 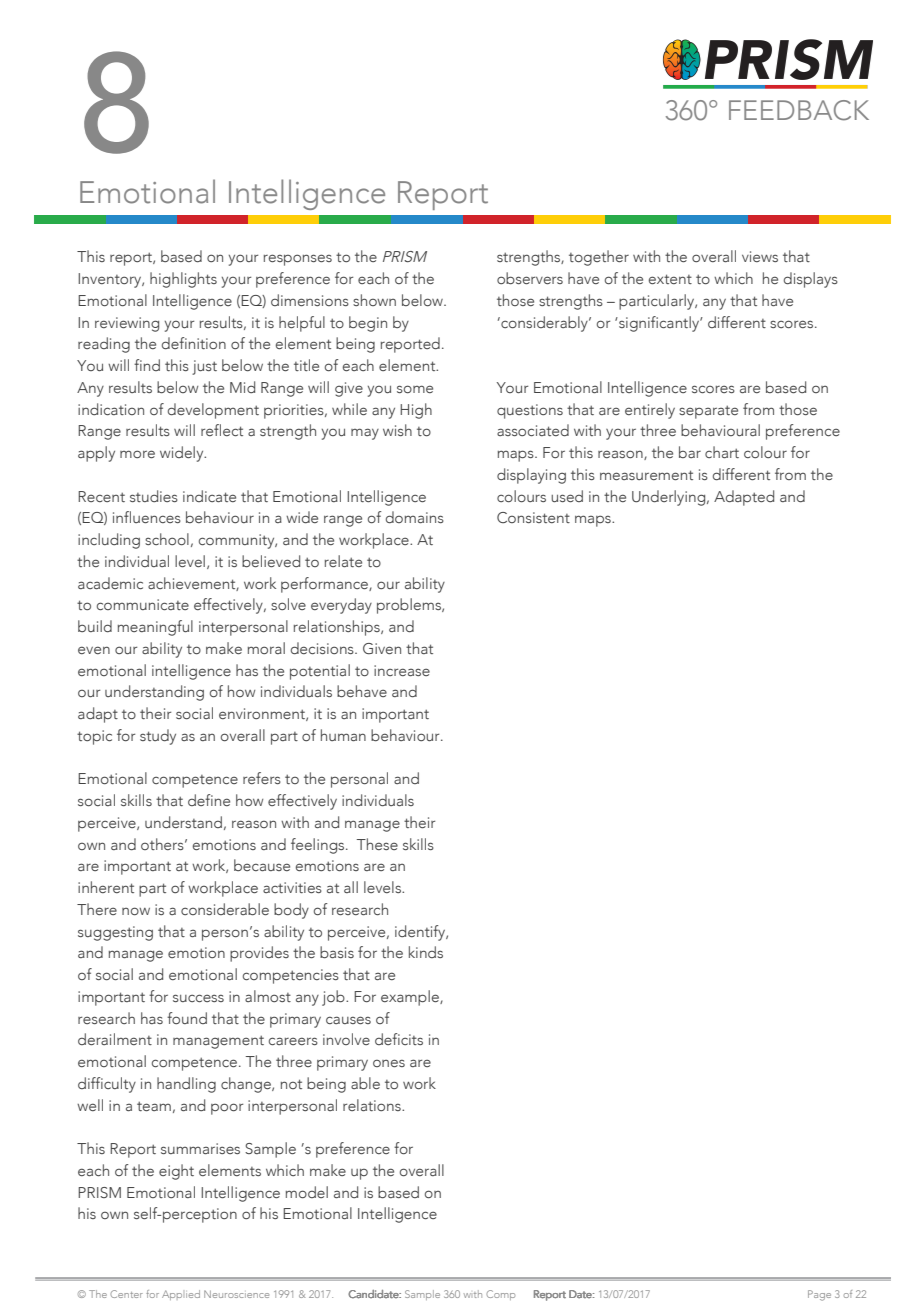 What do you see at coordinates (670, 498) in the screenshot?
I see `Underlying` at bounding box center [670, 498].
